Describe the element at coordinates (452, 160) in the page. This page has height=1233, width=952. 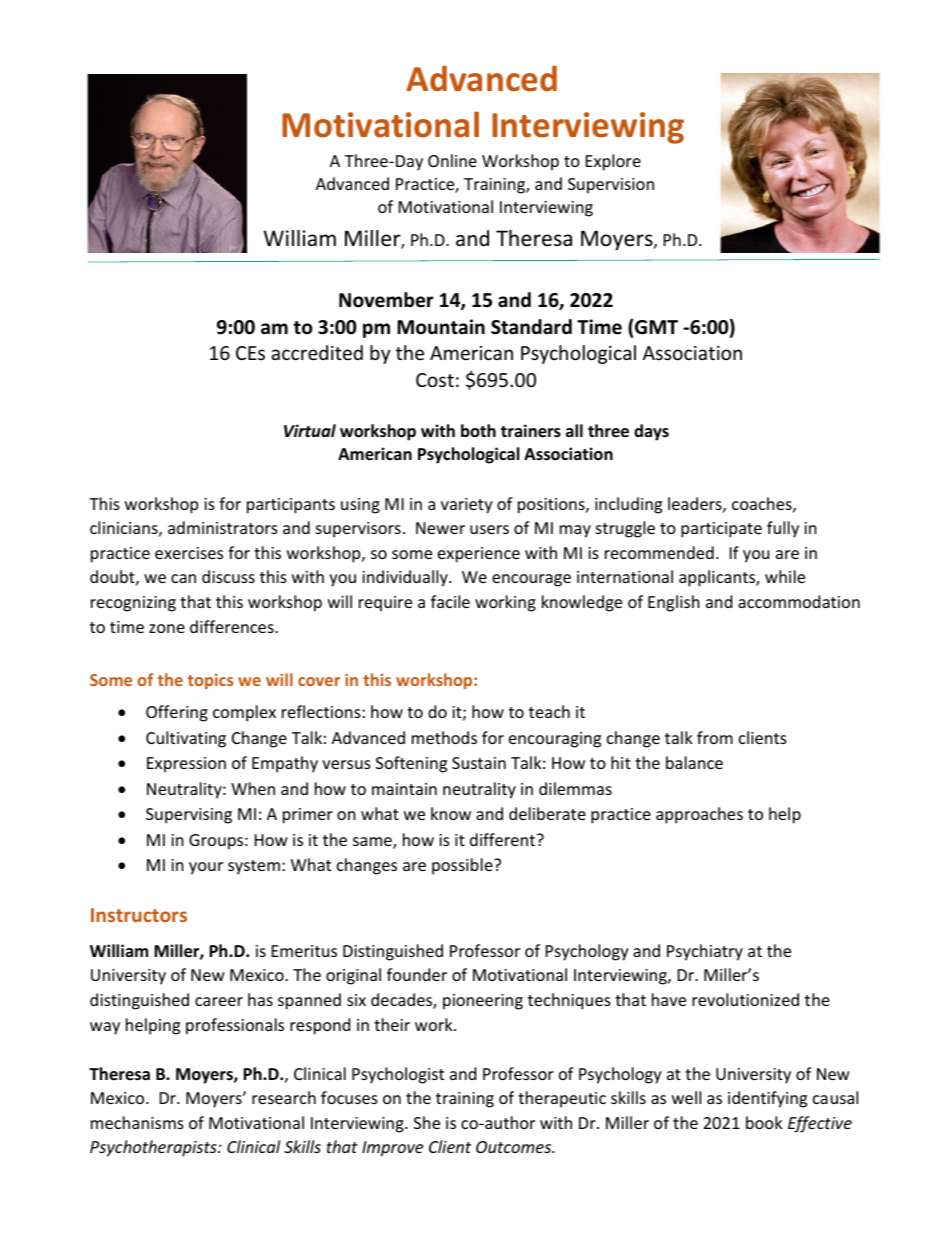
I see `Online` at that location.
